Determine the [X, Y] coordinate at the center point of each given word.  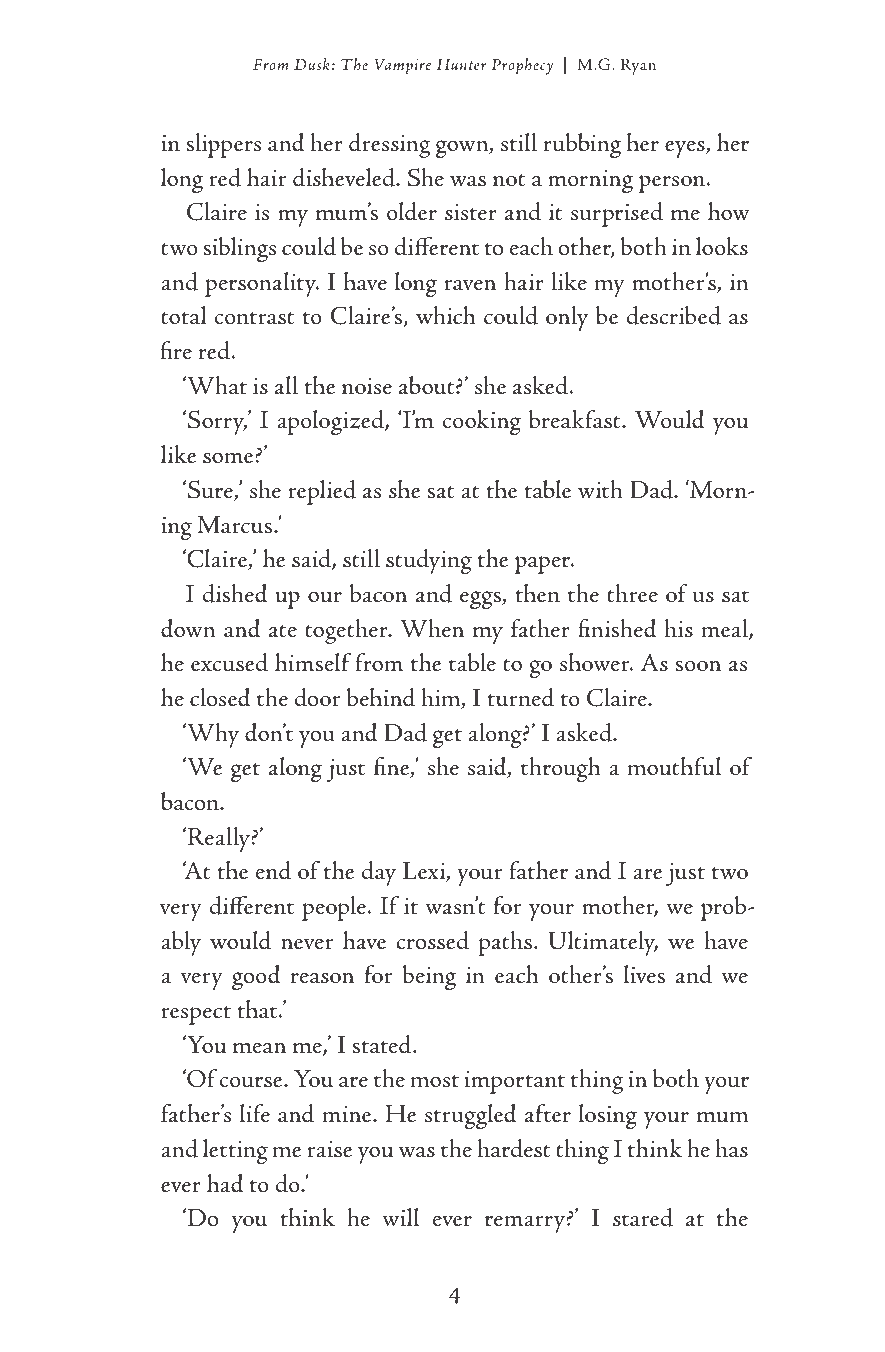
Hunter [461, 64]
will [401, 1217]
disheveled [345, 177]
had [225, 1183]
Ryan [638, 66]
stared [643, 1217]
